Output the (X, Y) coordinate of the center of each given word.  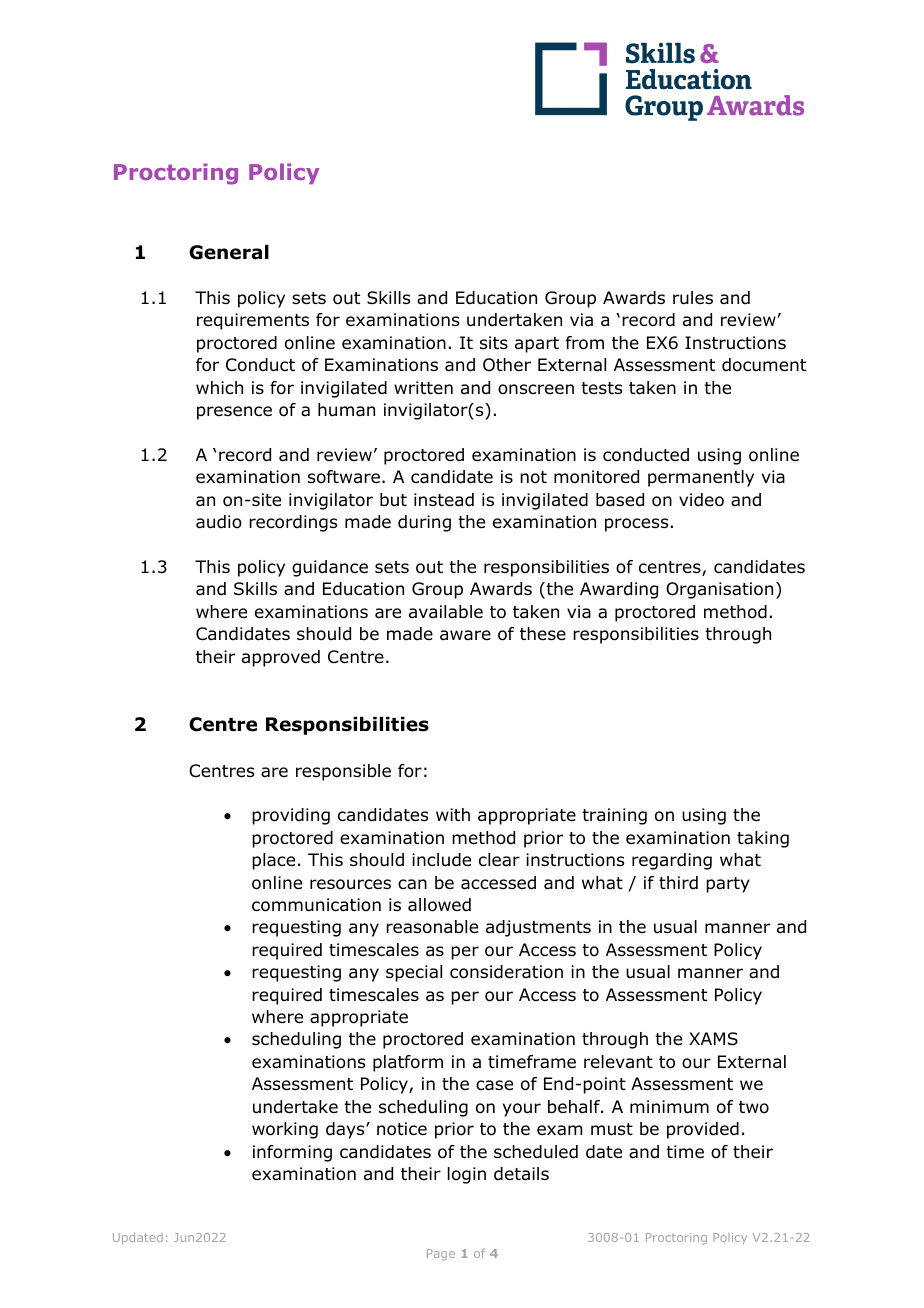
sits (494, 342)
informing (292, 1153)
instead (444, 500)
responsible (343, 772)
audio (219, 522)
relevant (618, 1062)
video (701, 500)
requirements (253, 321)
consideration (506, 972)
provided (703, 1130)
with (453, 814)
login (467, 1175)
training (614, 816)
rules (693, 298)
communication (316, 905)
